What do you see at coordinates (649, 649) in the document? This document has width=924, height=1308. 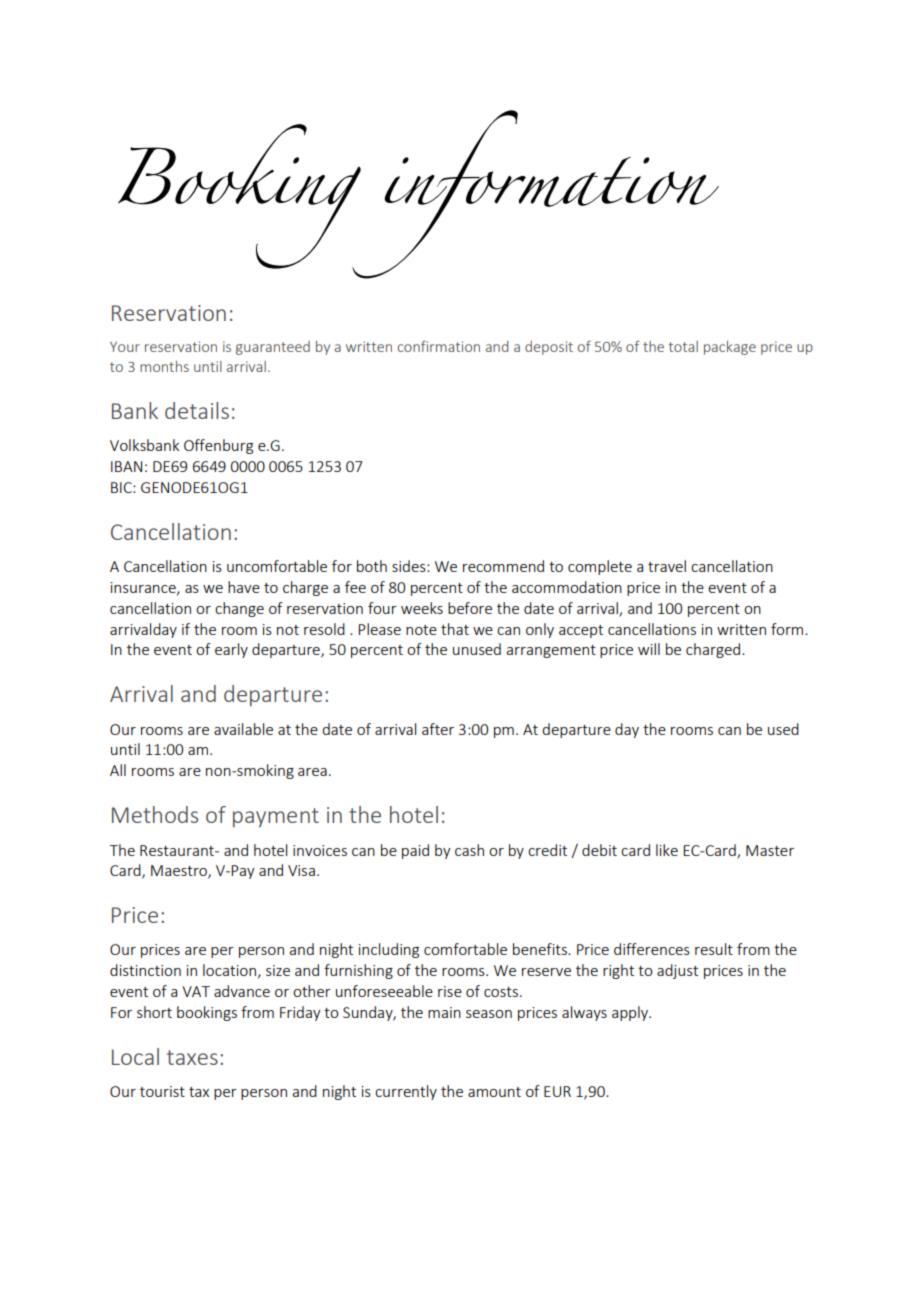 I see `will` at bounding box center [649, 649].
